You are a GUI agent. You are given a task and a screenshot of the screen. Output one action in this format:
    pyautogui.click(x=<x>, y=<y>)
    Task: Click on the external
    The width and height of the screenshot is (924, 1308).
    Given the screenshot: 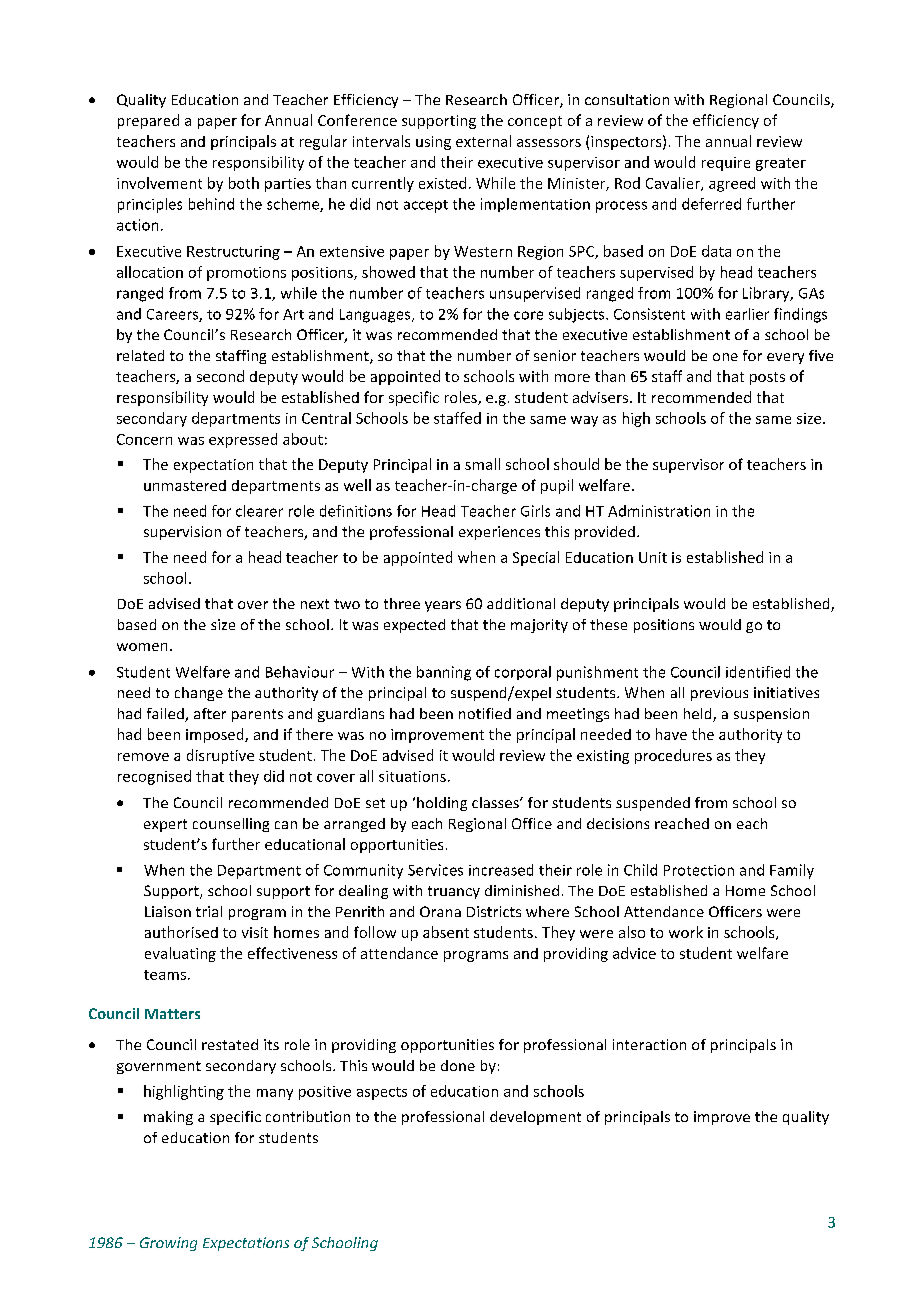 What is the action you would take?
    pyautogui.click(x=483, y=141)
